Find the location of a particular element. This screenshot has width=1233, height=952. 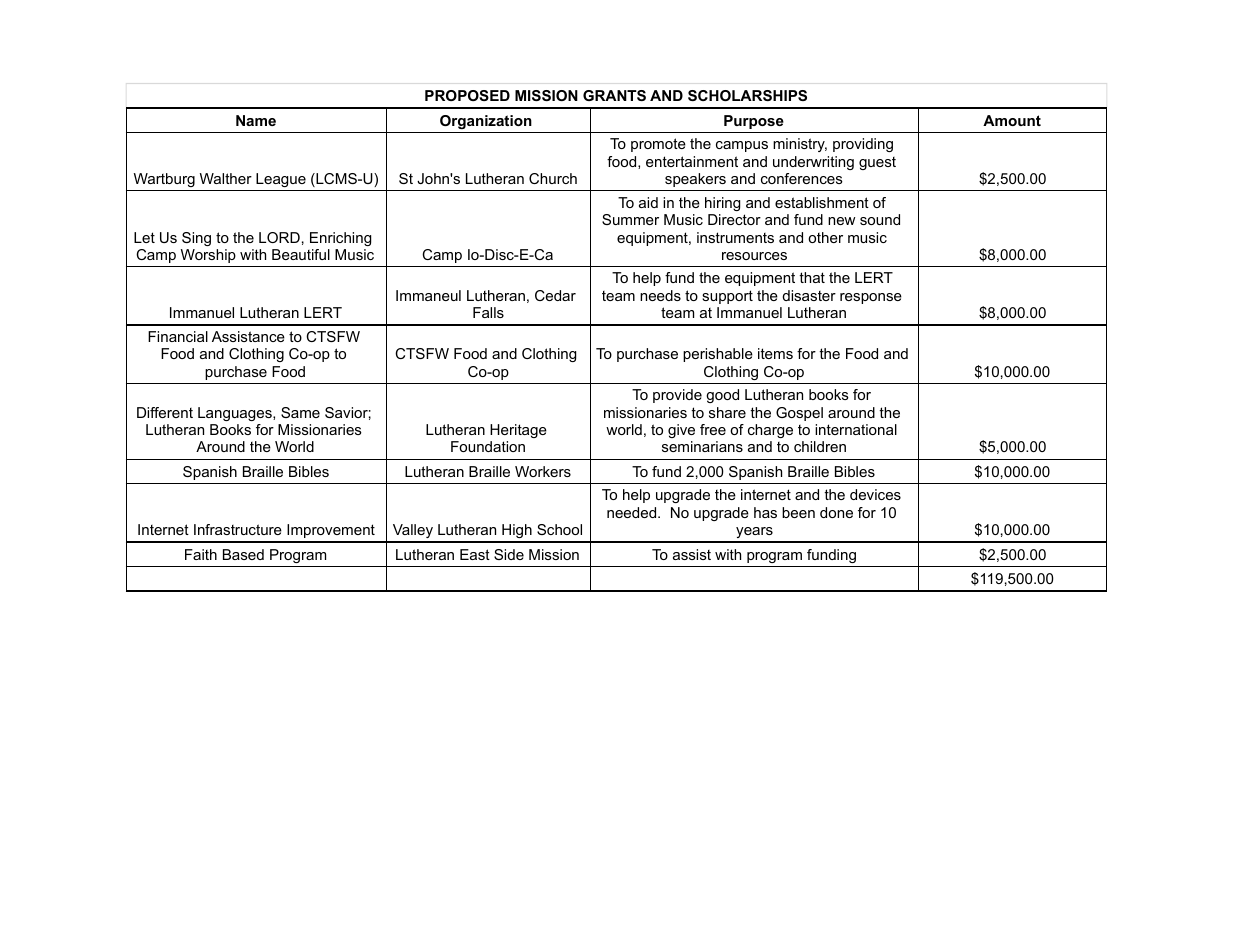

Infrastructure is located at coordinates (238, 529).
